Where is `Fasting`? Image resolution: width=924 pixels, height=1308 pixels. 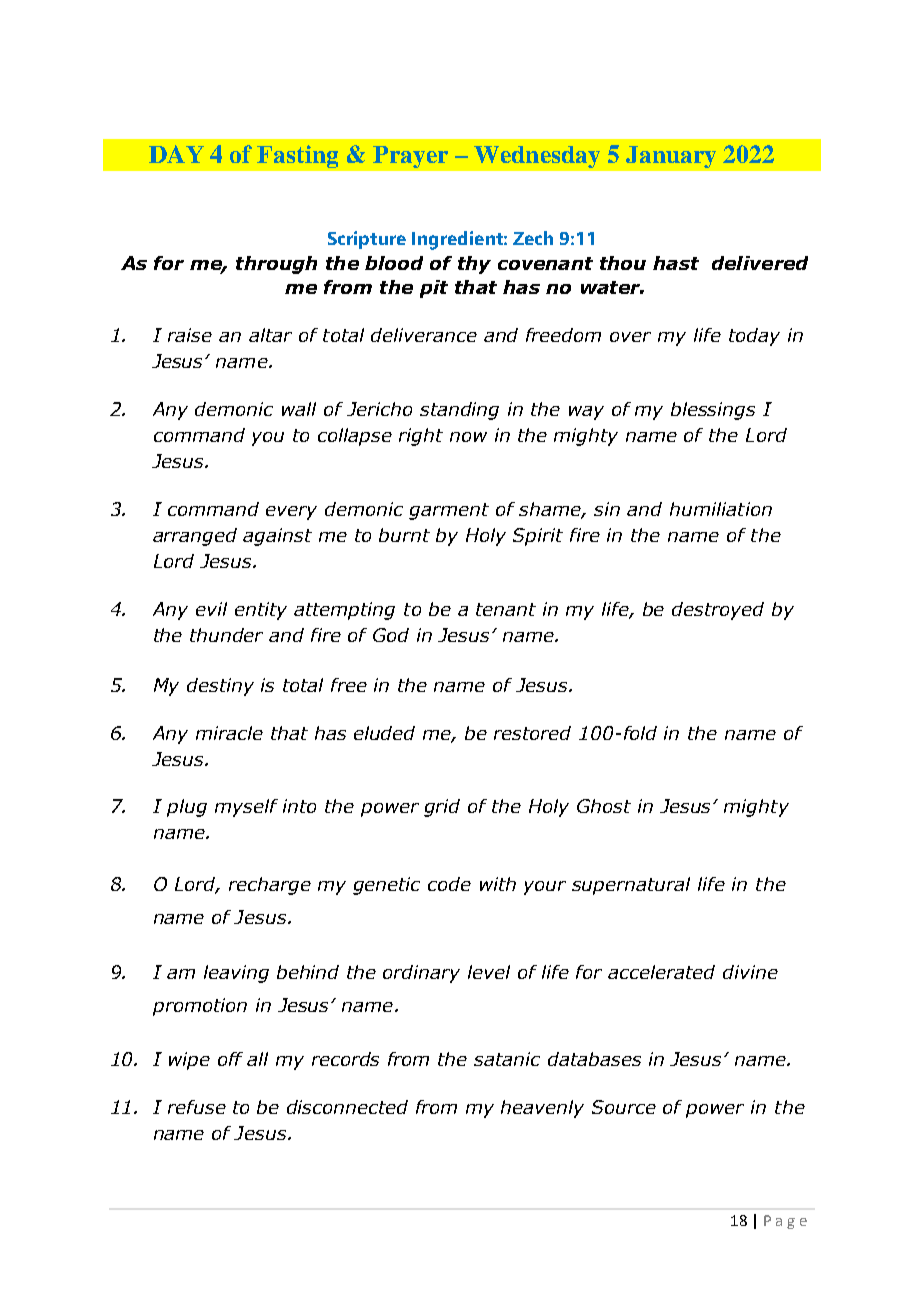
Fasting is located at coordinates (297, 156).
